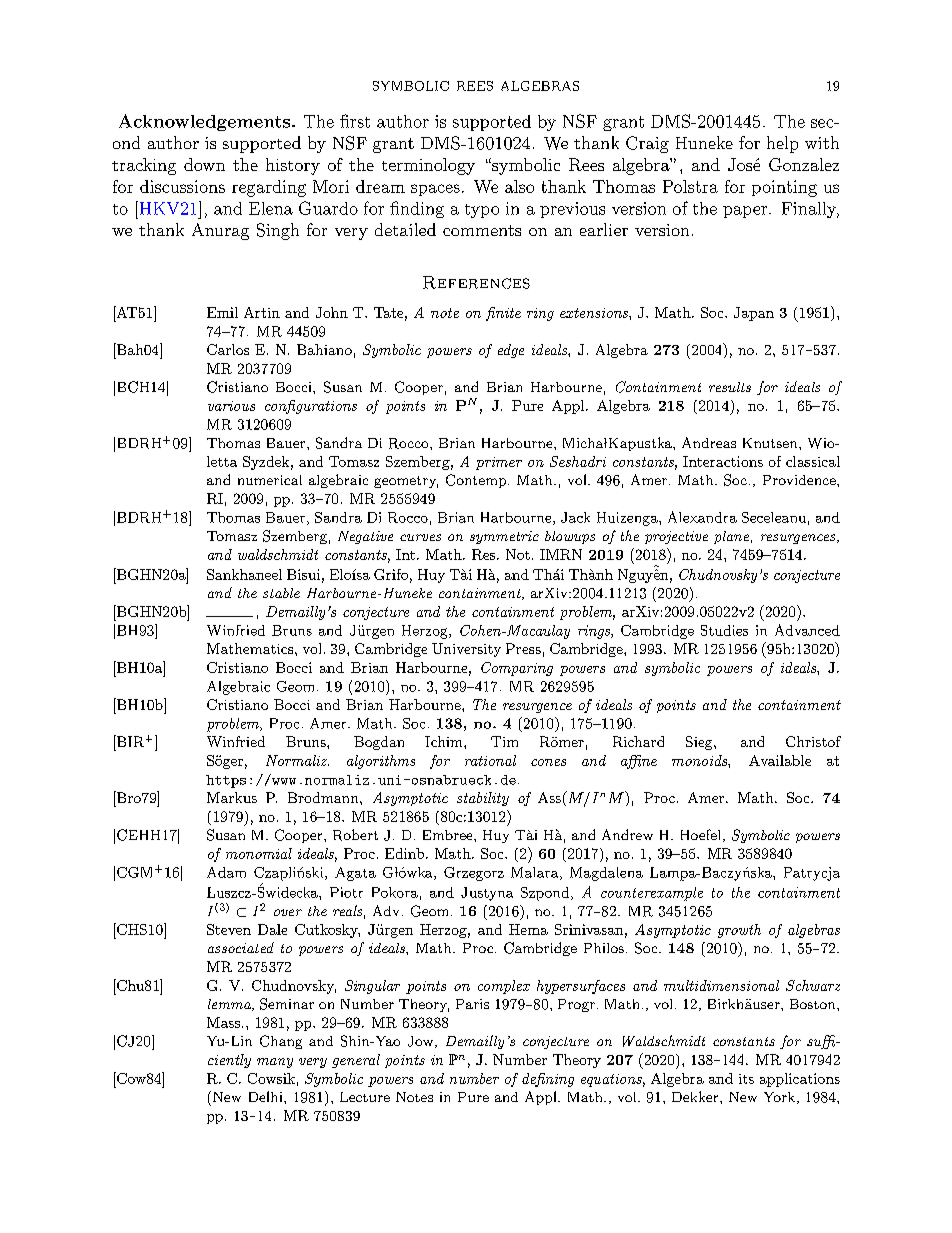 This page has width=952, height=1233. What do you see at coordinates (782, 144) in the page?
I see `help` at bounding box center [782, 144].
